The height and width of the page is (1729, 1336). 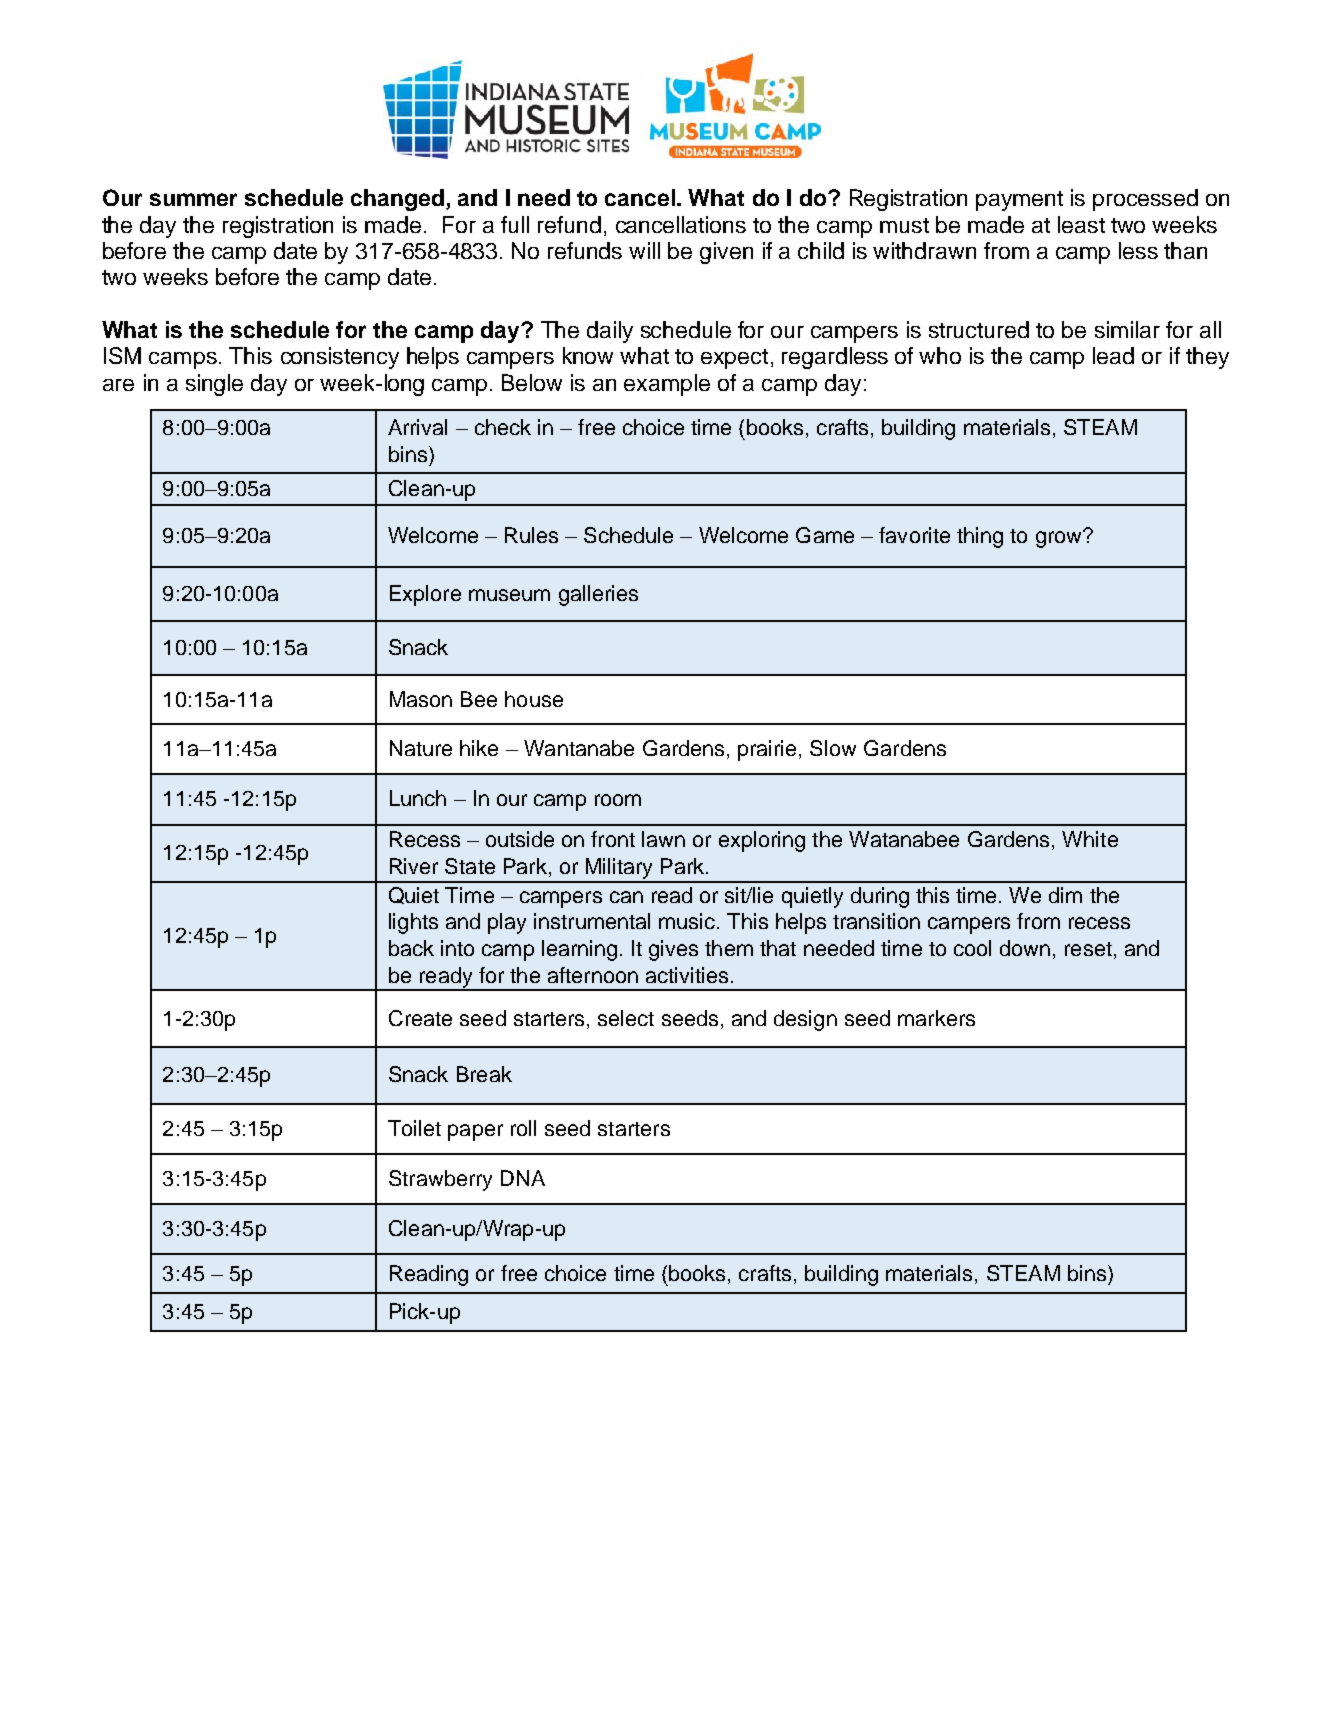 What do you see at coordinates (534, 699) in the page?
I see `house` at bounding box center [534, 699].
